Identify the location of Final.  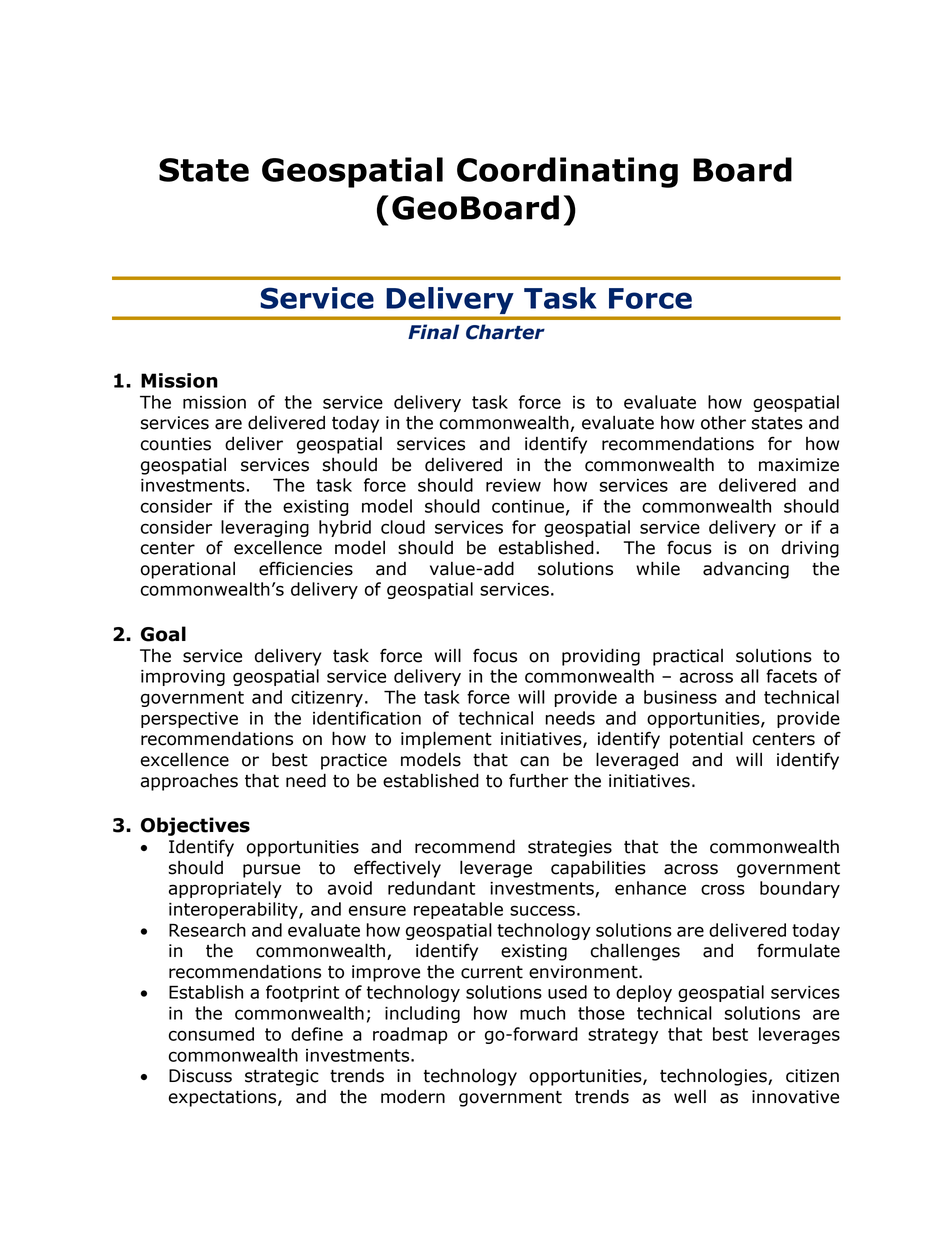
(433, 332).
